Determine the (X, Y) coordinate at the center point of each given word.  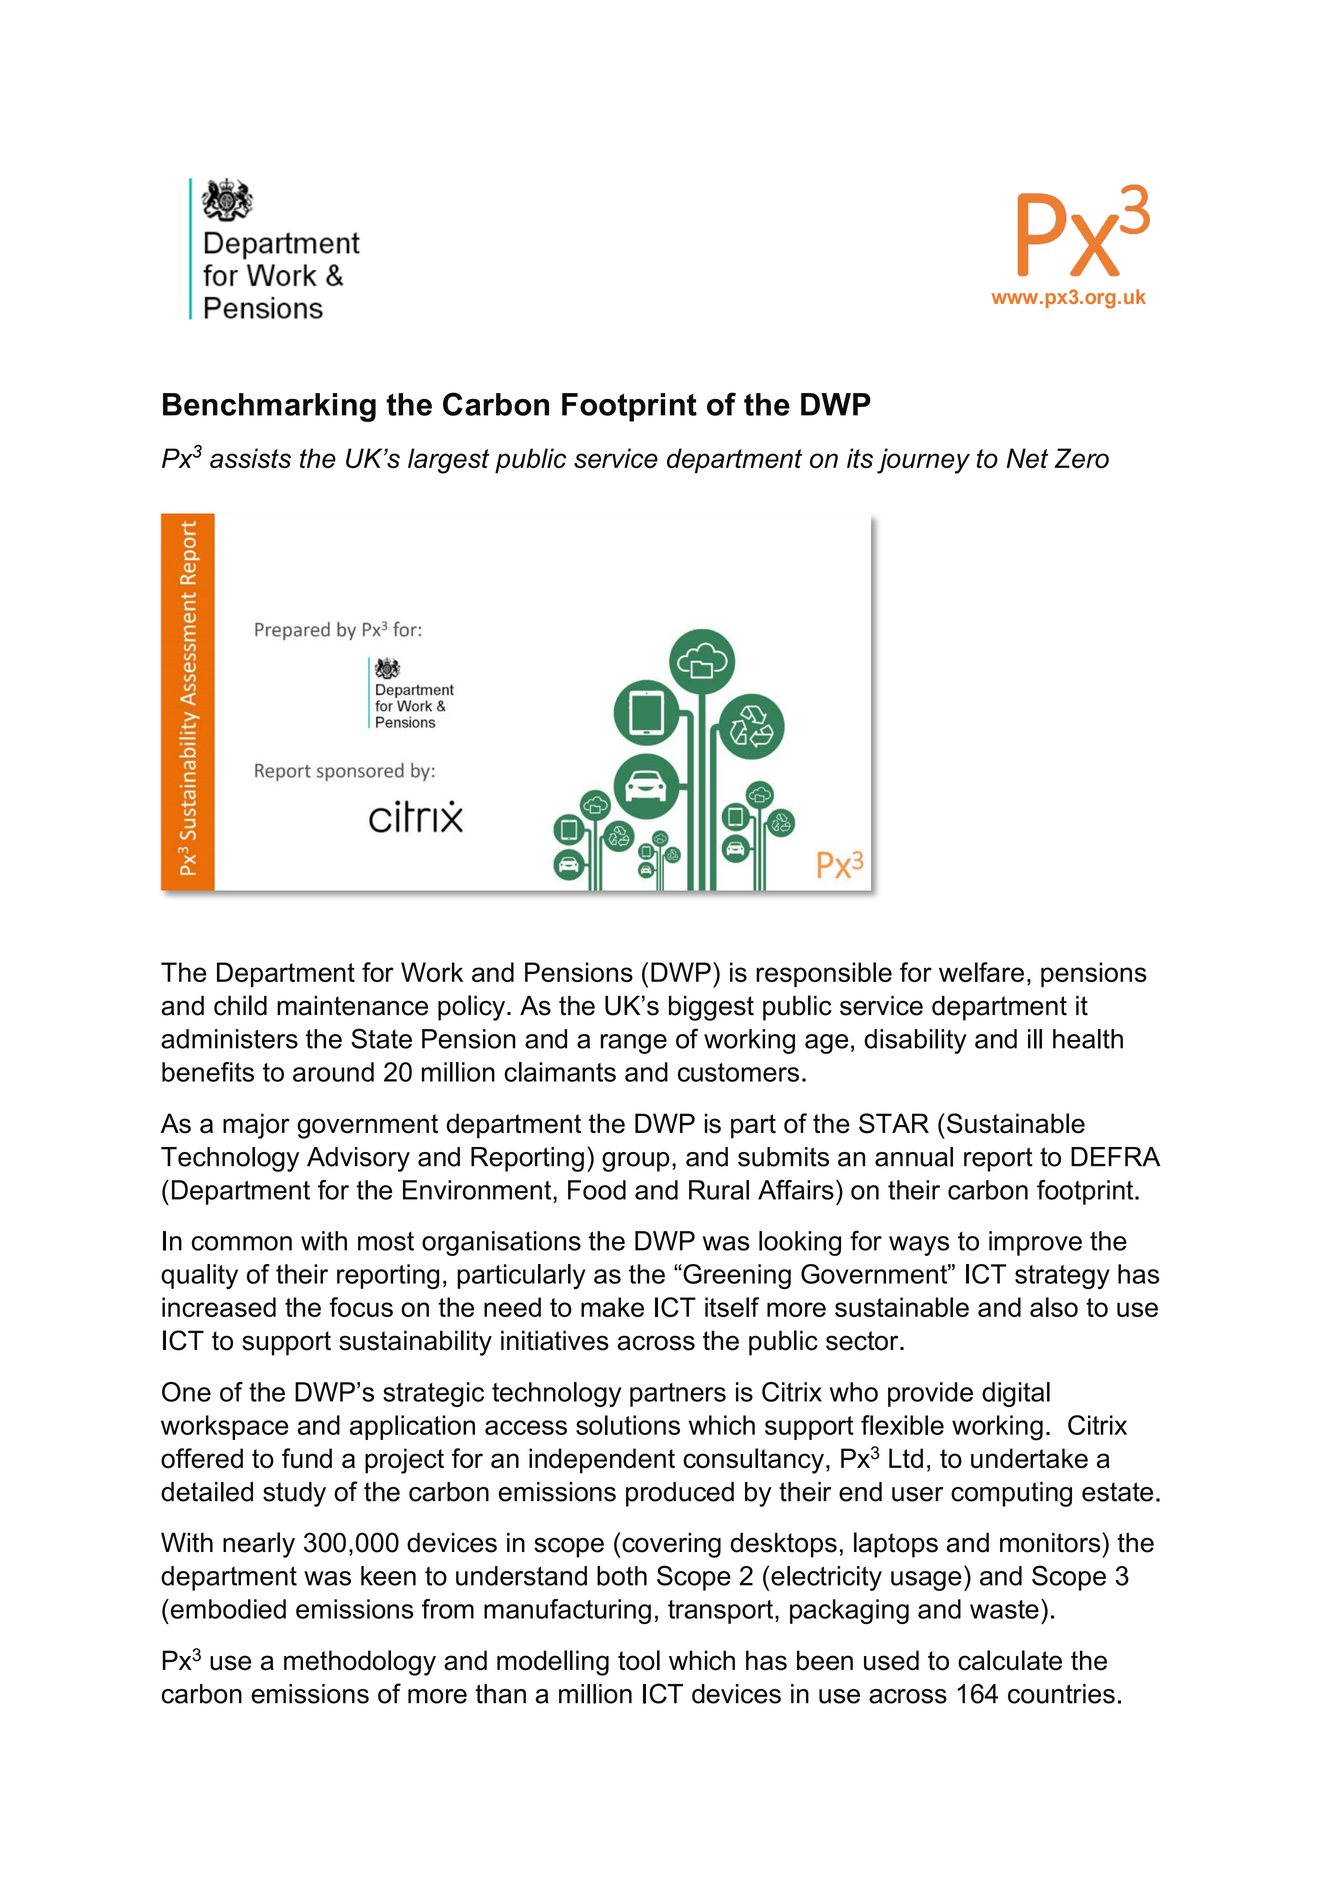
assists (250, 458)
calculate (1010, 1660)
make (612, 1307)
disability (915, 1041)
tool (639, 1660)
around (333, 1072)
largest (449, 461)
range (634, 1044)
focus (361, 1307)
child (240, 1005)
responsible (824, 974)
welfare (981, 972)
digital (1016, 1394)
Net (1027, 458)
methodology (360, 1663)
